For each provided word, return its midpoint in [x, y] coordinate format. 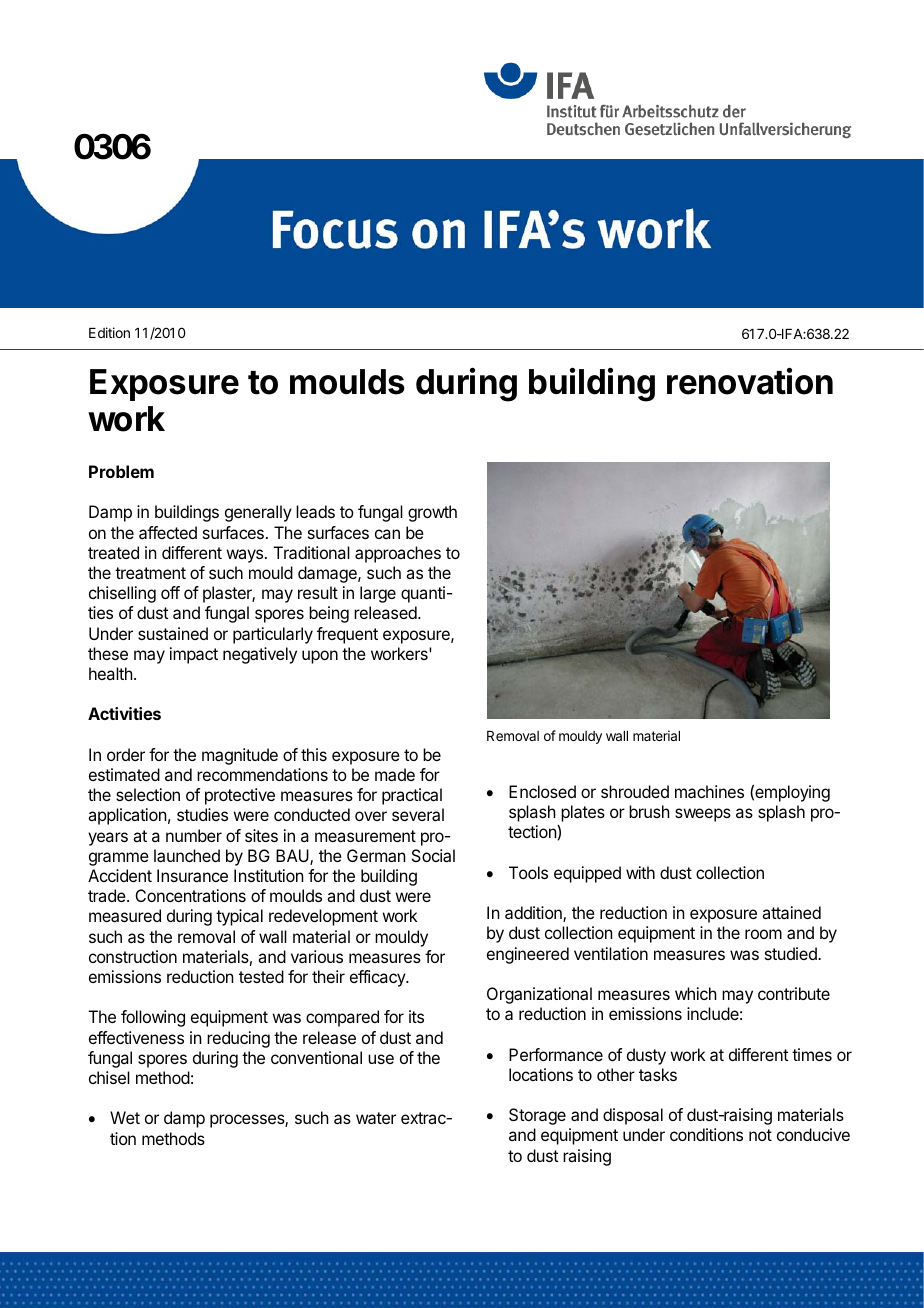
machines [709, 791]
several [418, 814]
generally [258, 513]
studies [202, 814]
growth [432, 513]
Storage [537, 1116]
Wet [125, 1117]
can [387, 534]
